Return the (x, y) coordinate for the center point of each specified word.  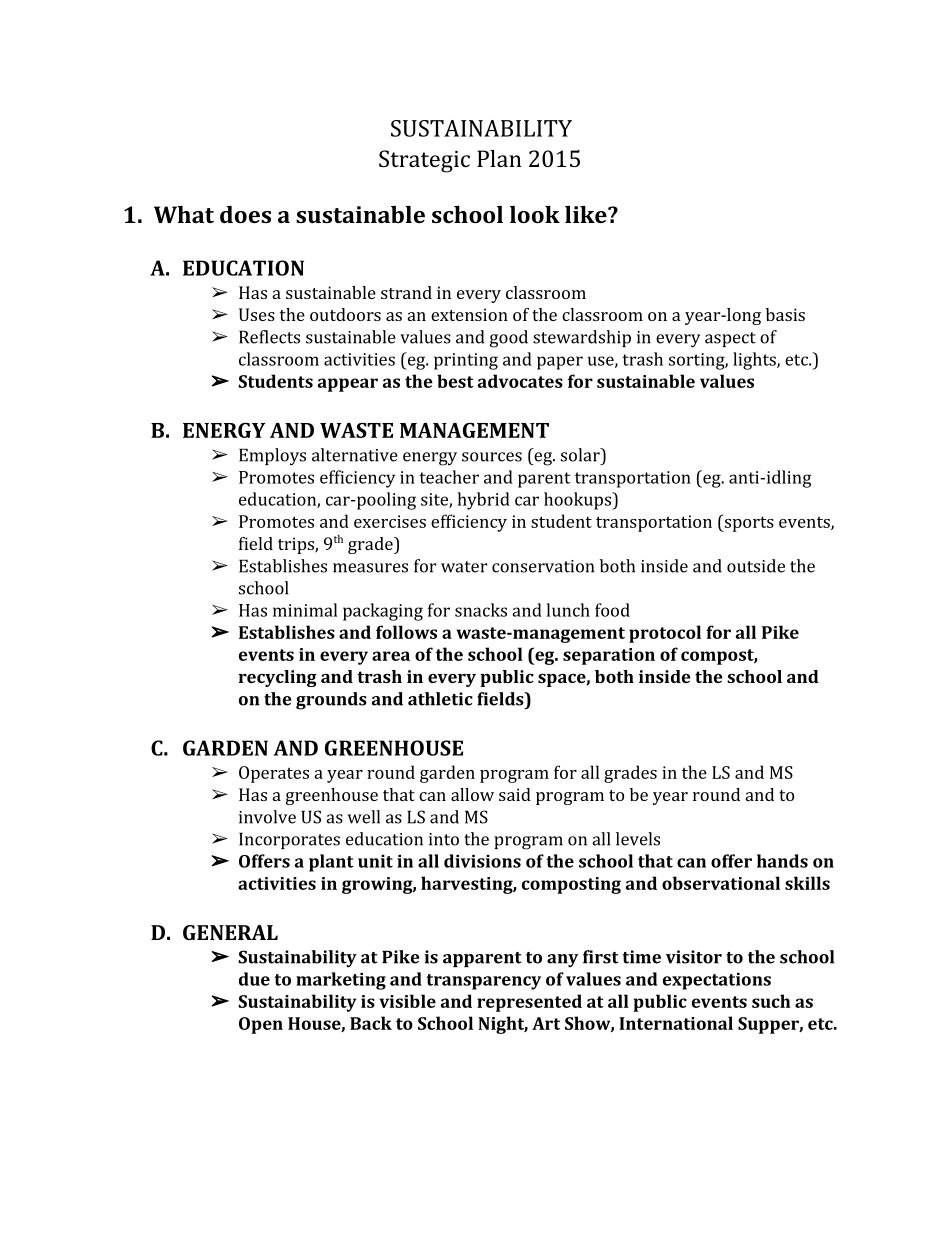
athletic (440, 699)
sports (748, 523)
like (587, 214)
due (254, 979)
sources (492, 457)
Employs (272, 457)
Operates (274, 774)
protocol (665, 634)
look (535, 214)
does (245, 214)
